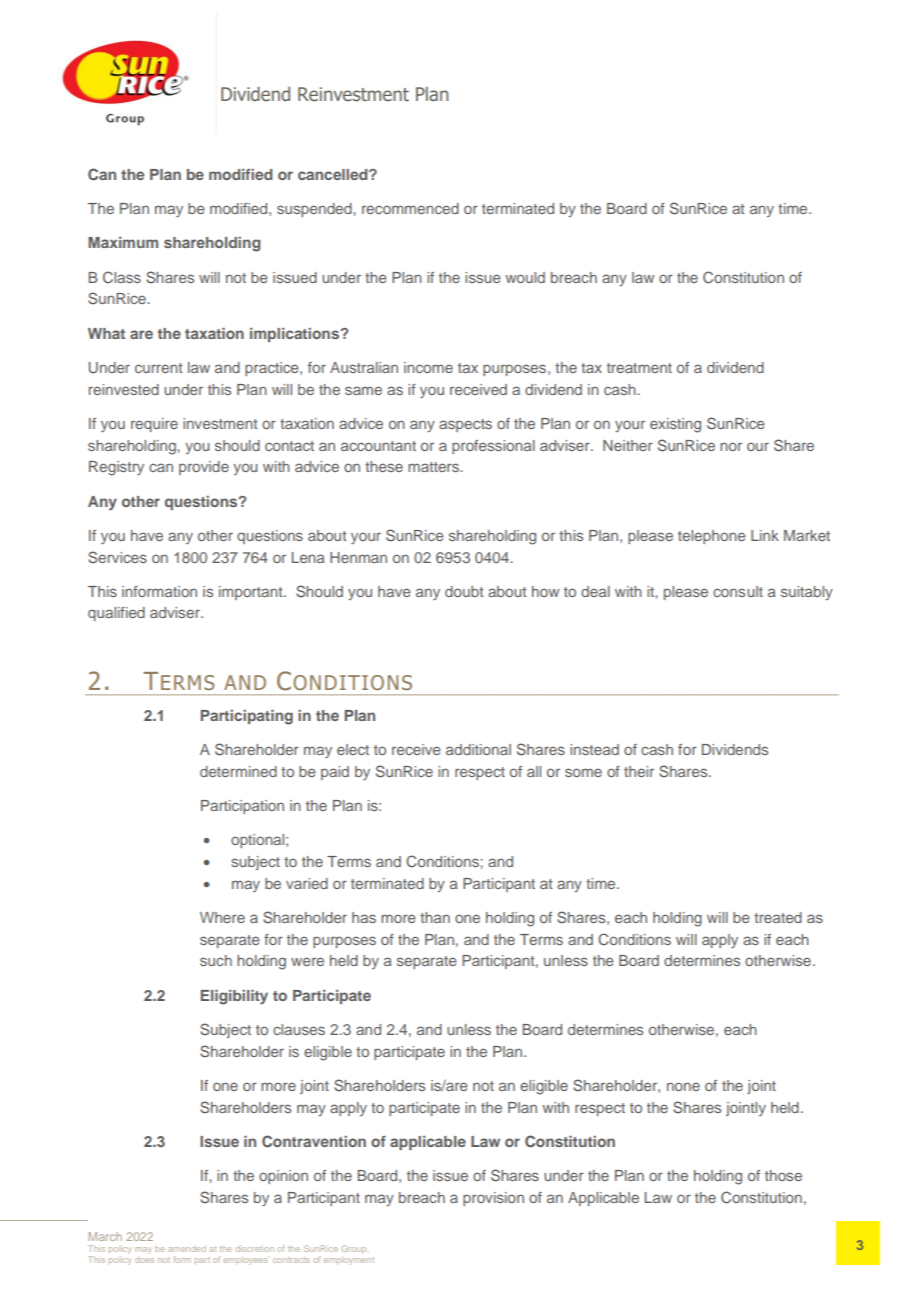  I want to click on Eligibility, so click(234, 997).
